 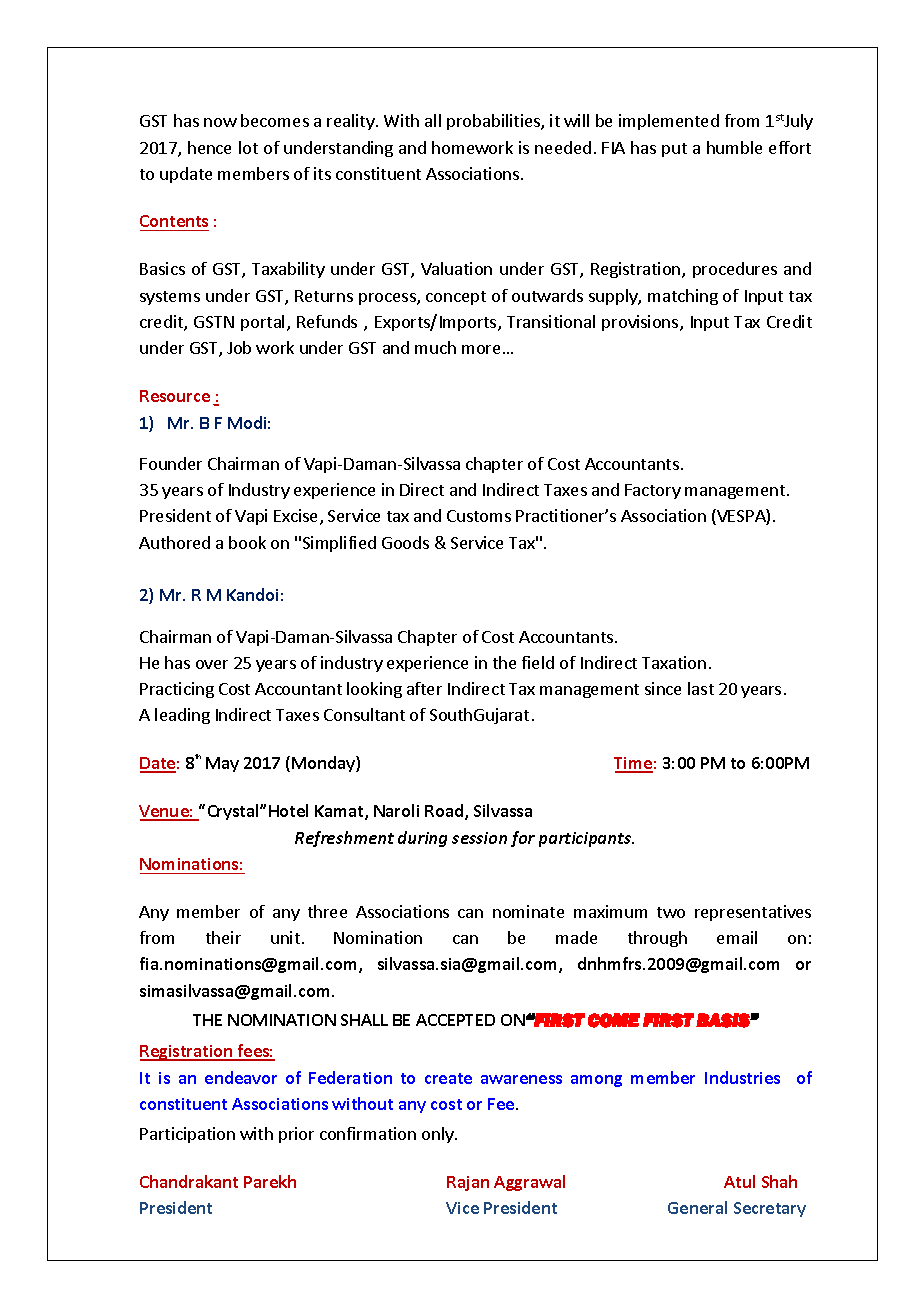 I want to click on Factory, so click(x=653, y=491).
